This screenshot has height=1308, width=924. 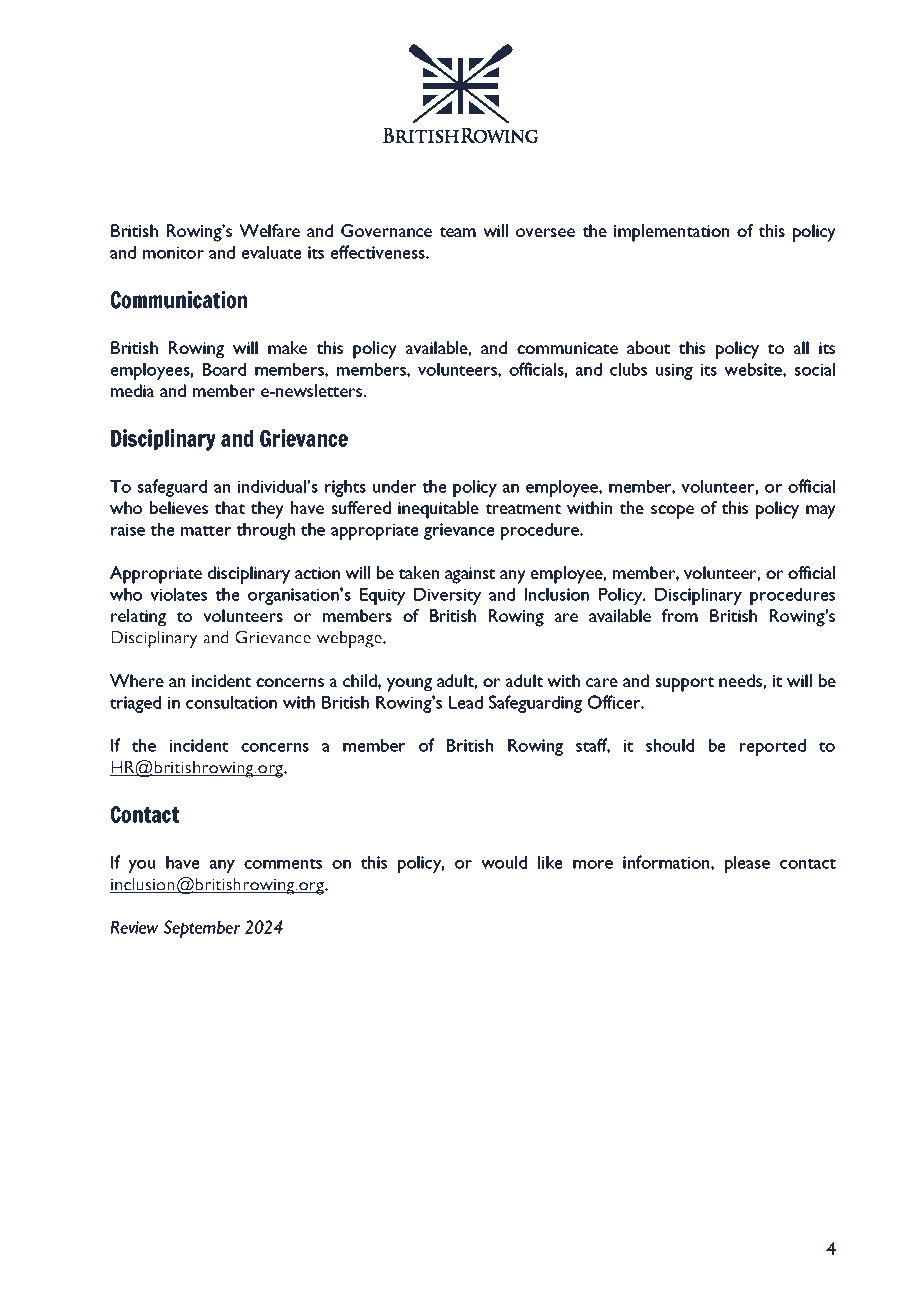 I want to click on under, so click(x=394, y=486).
